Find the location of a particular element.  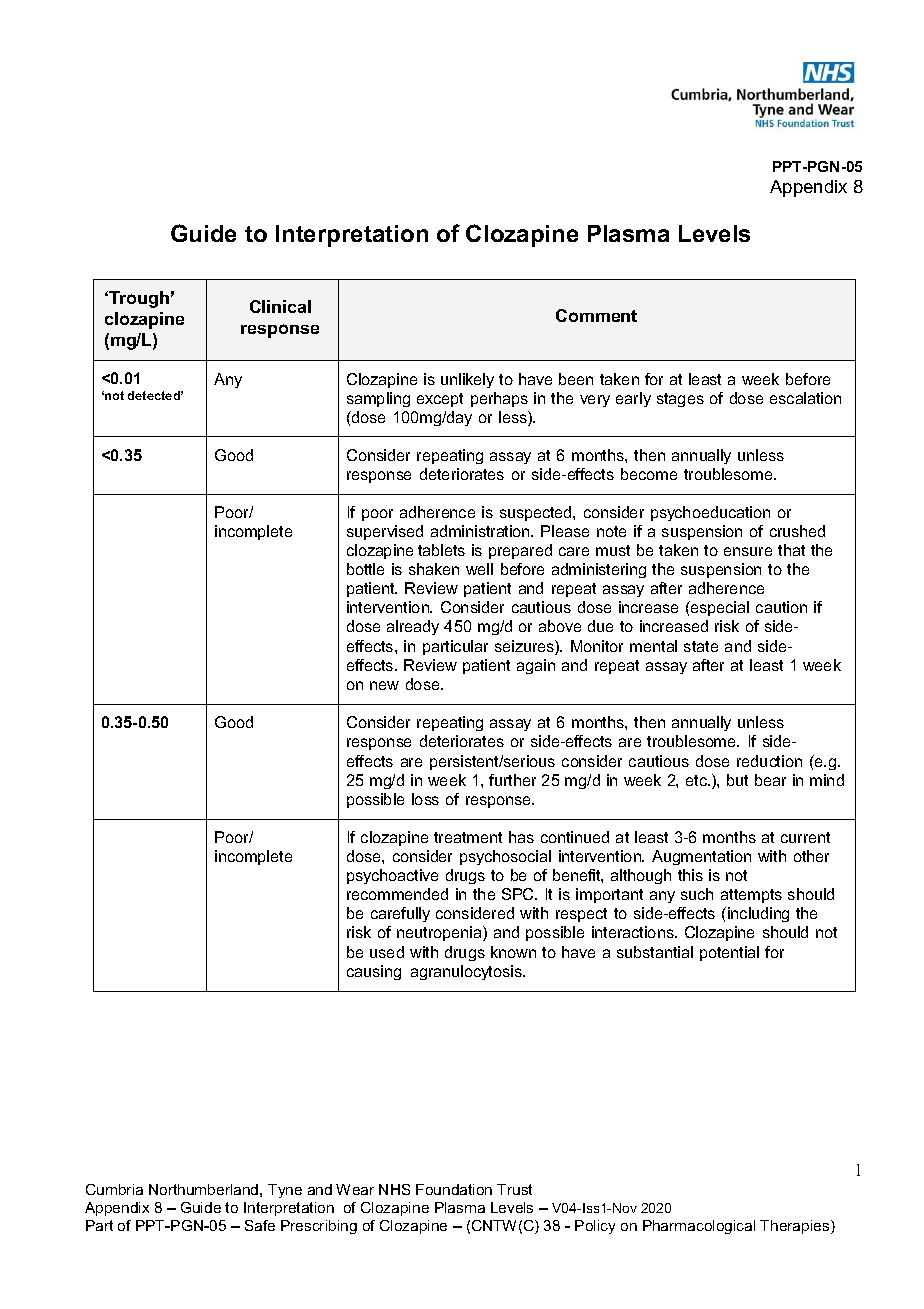

escalation is located at coordinates (805, 398).
